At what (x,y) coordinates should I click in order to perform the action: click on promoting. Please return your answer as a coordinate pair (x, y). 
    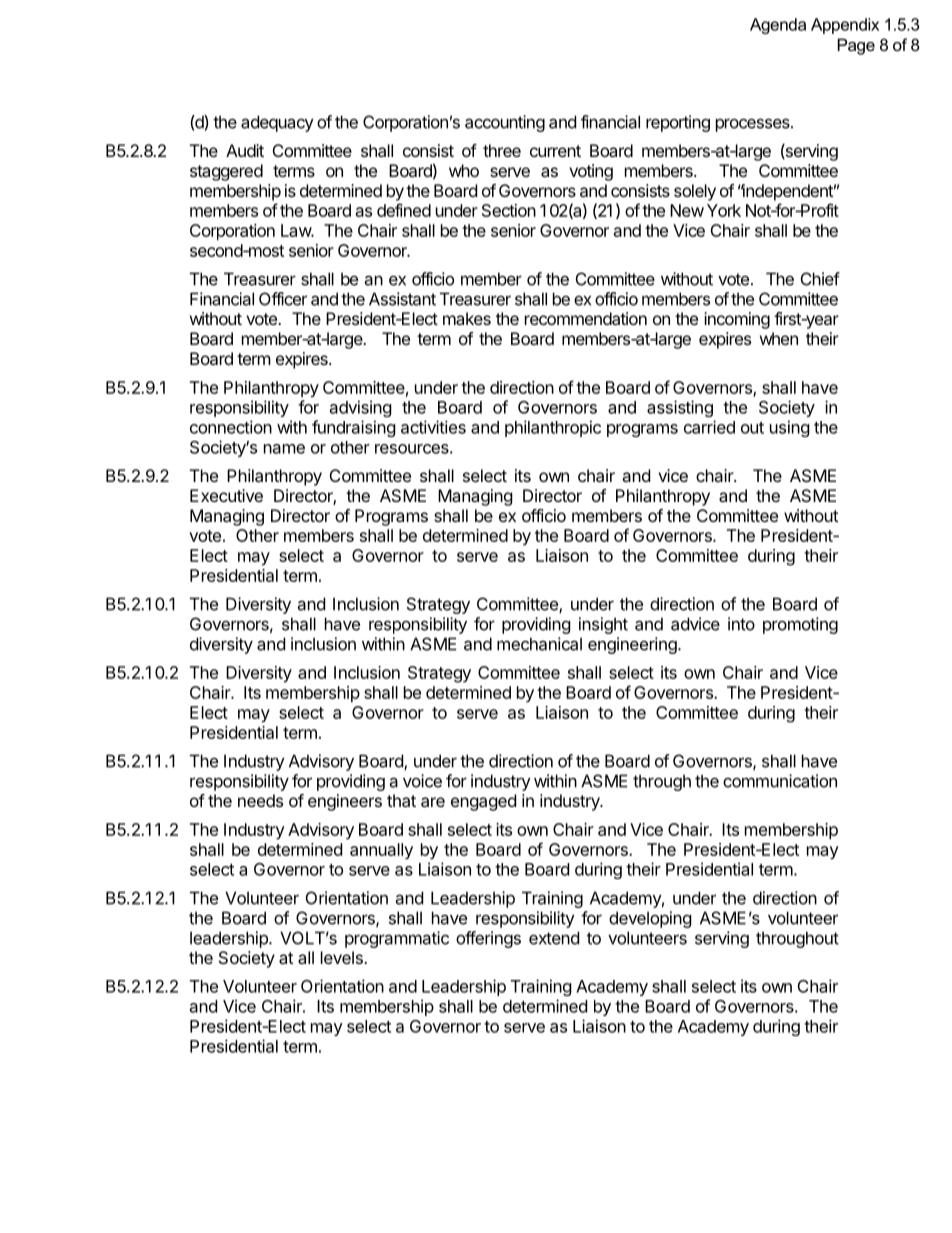
    Looking at the image, I should click on (800, 625).
